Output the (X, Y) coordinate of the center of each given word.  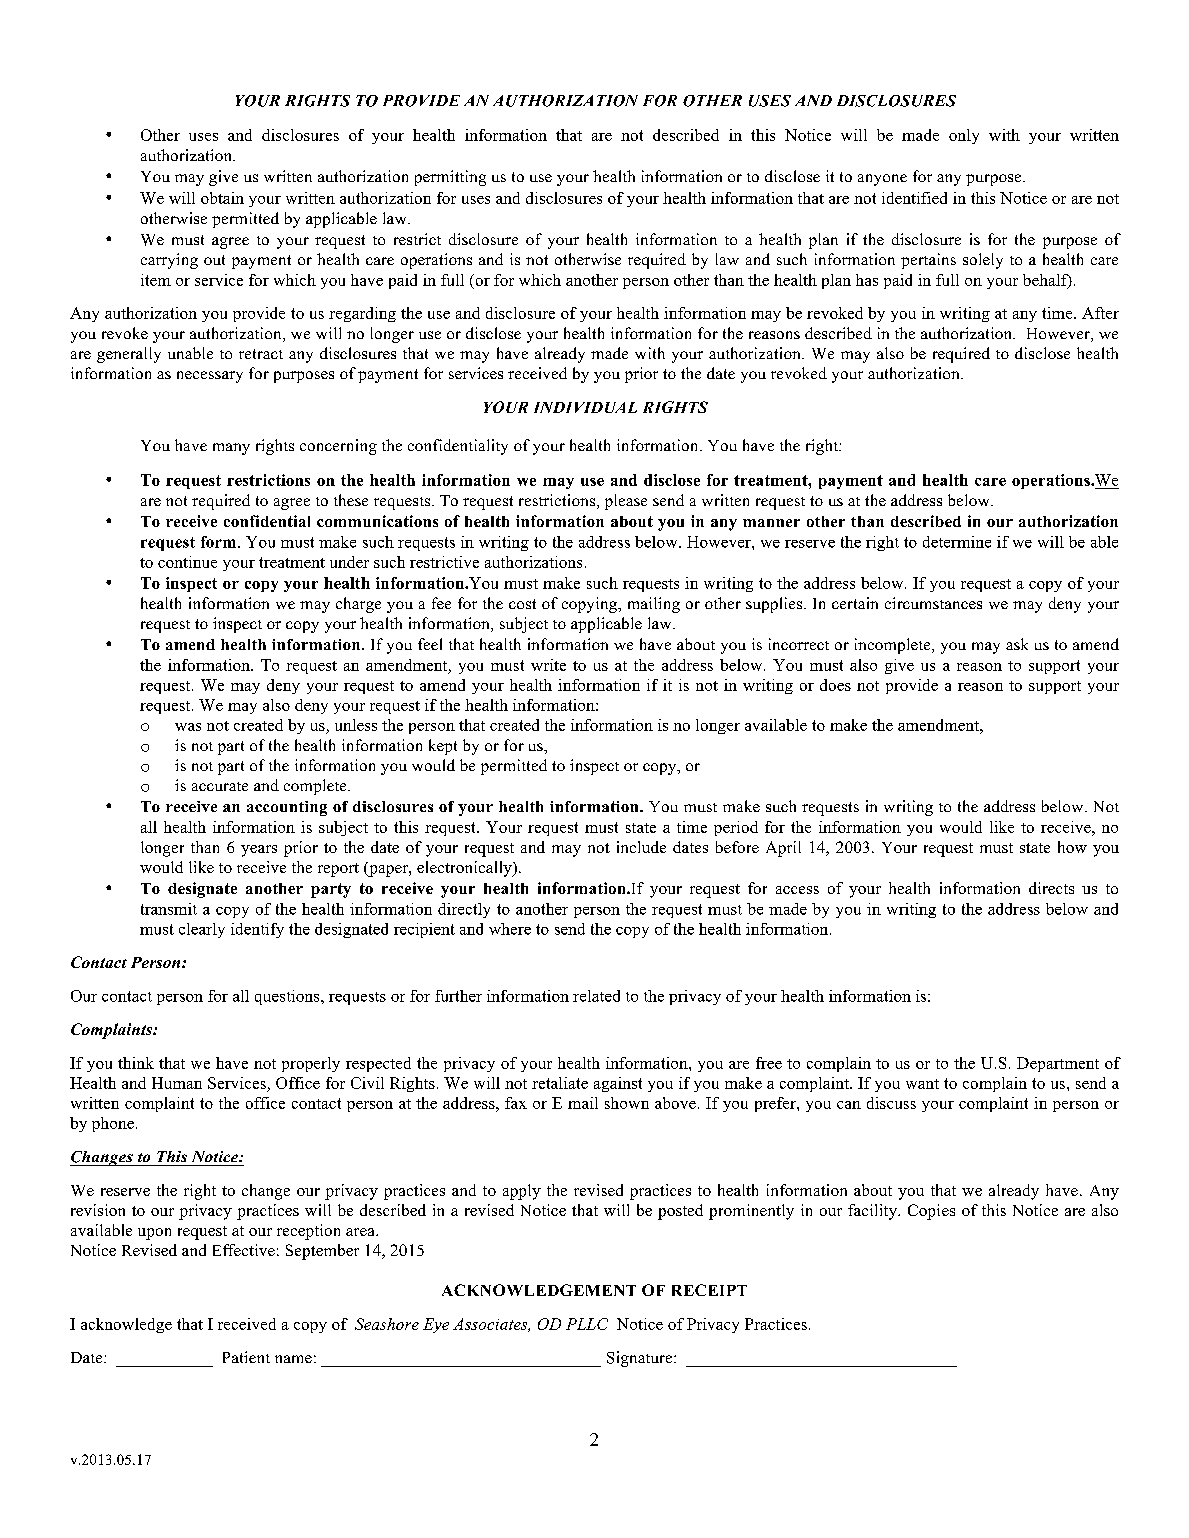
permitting (450, 178)
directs (1051, 888)
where (510, 929)
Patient (246, 1357)
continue (187, 562)
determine (957, 542)
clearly (202, 930)
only (964, 136)
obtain (222, 198)
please (626, 502)
